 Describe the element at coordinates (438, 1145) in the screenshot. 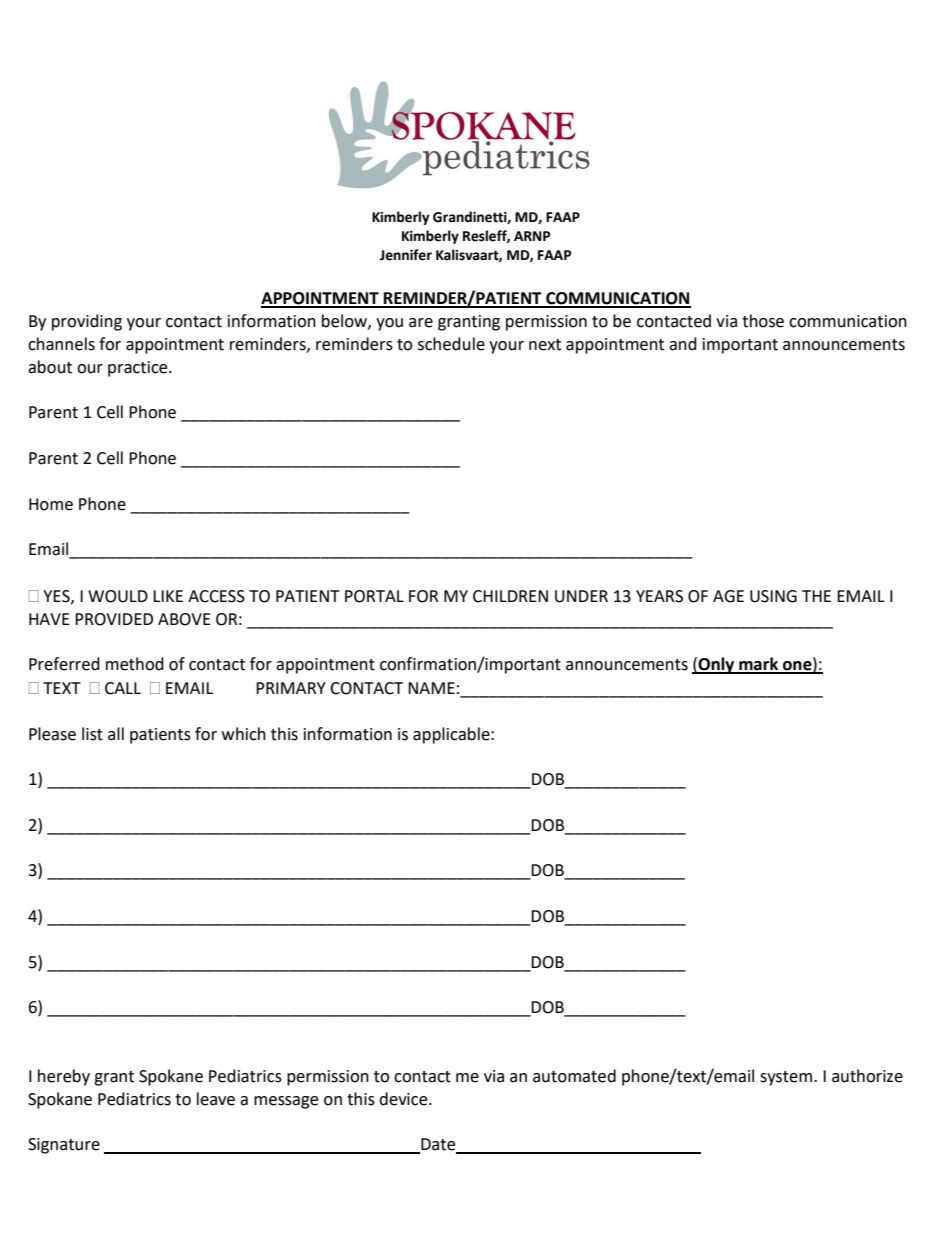

I see `Date` at that location.
